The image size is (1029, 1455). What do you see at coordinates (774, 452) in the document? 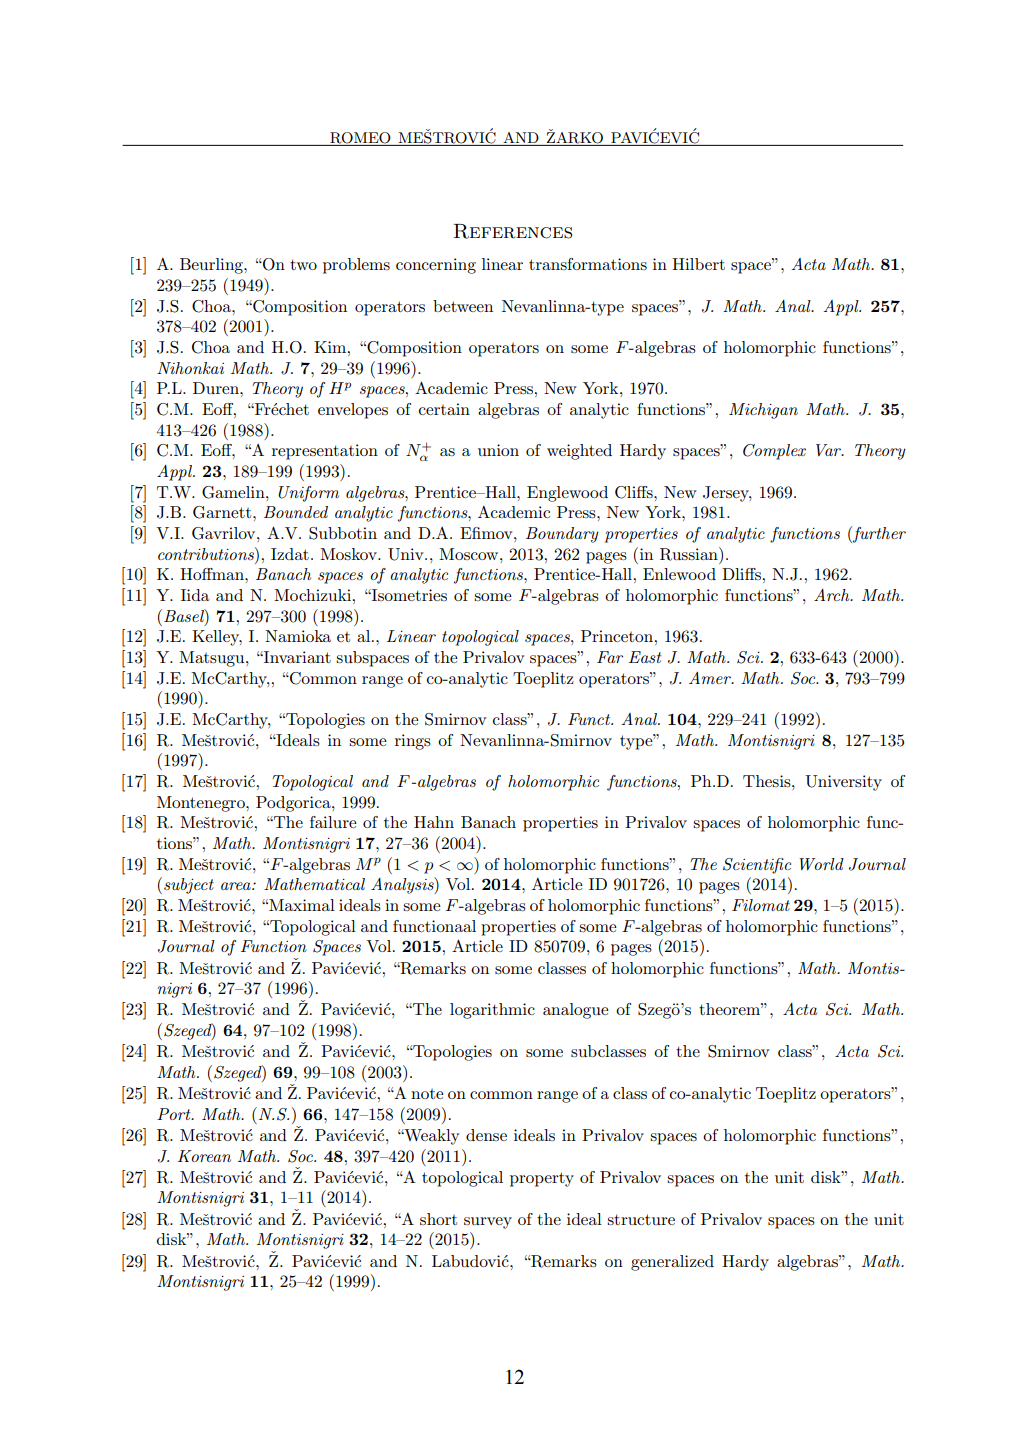
I see `Complex` at bounding box center [774, 452].
